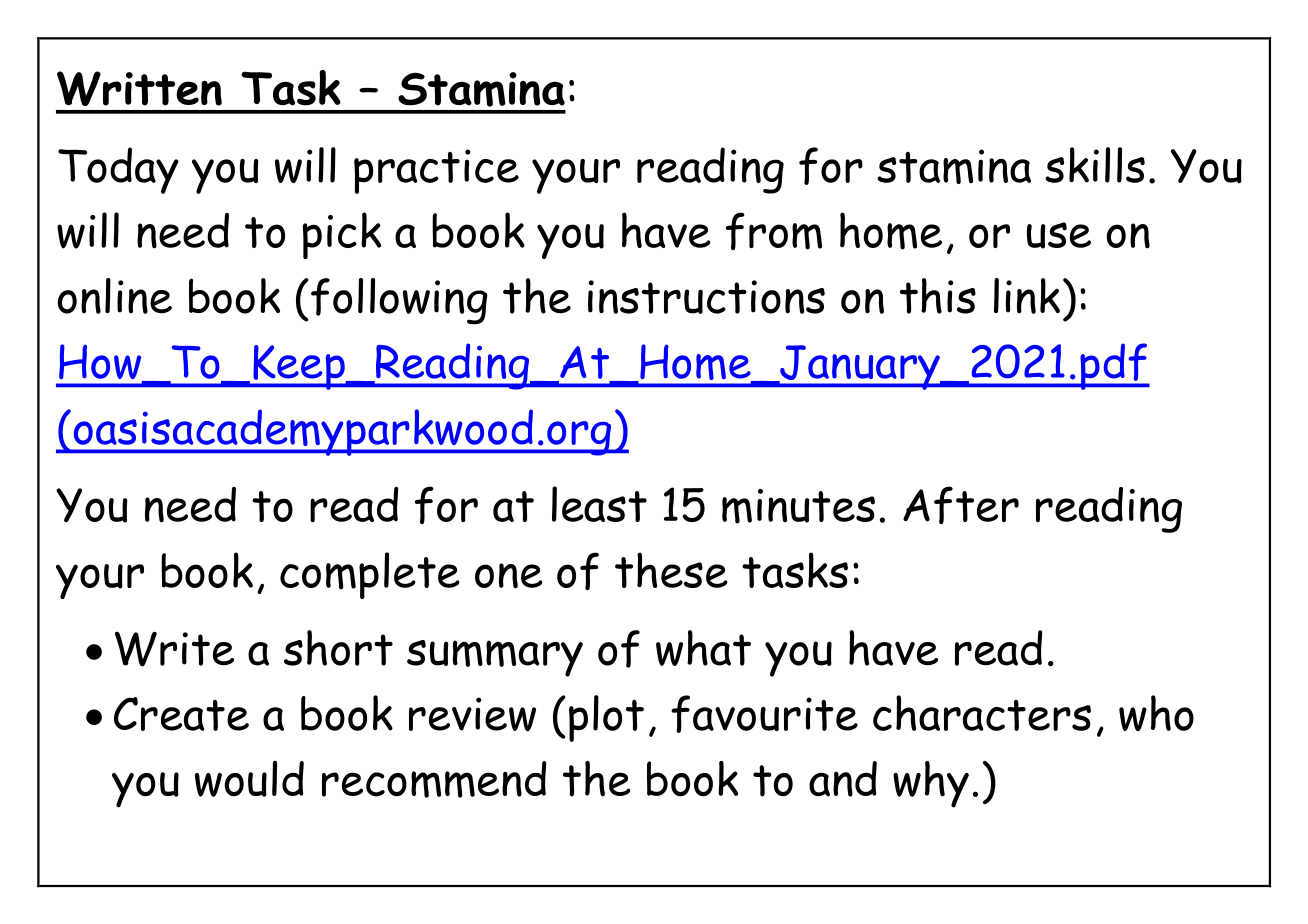 The width and height of the page is (1308, 924). I want to click on why, so click(931, 784).
